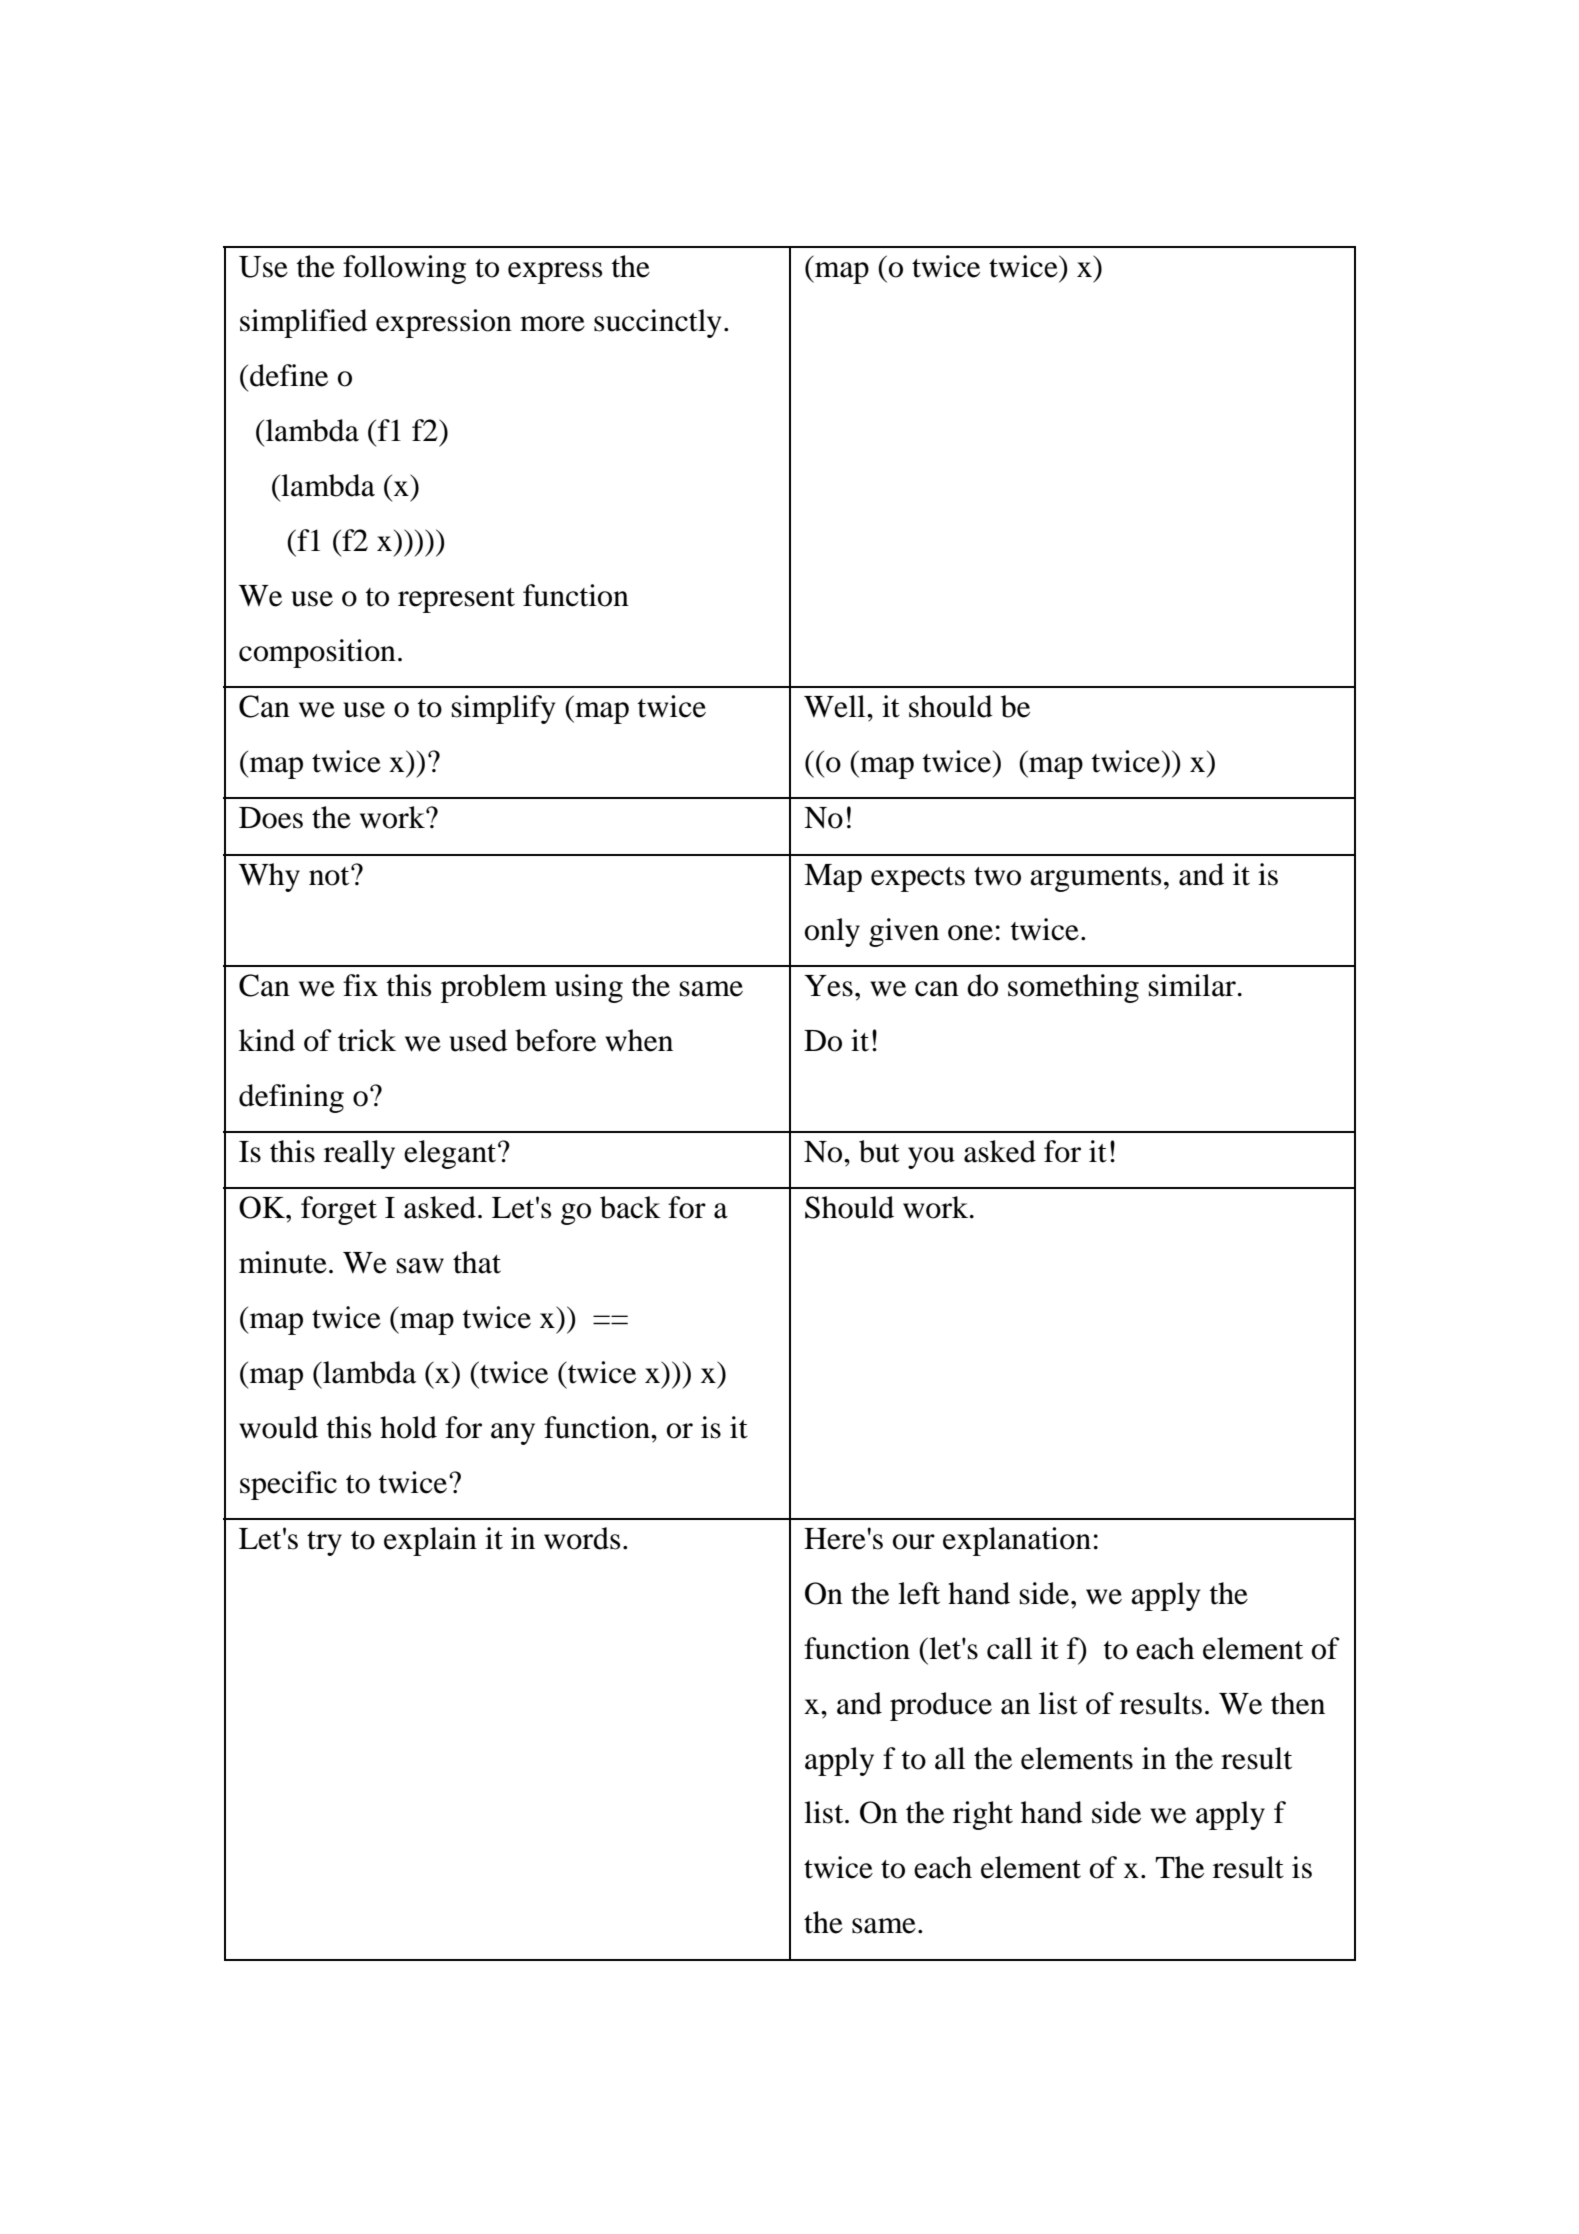 This page has width=1579, height=2234. Describe the element at coordinates (657, 323) in the page. I see `succinctly` at that location.
